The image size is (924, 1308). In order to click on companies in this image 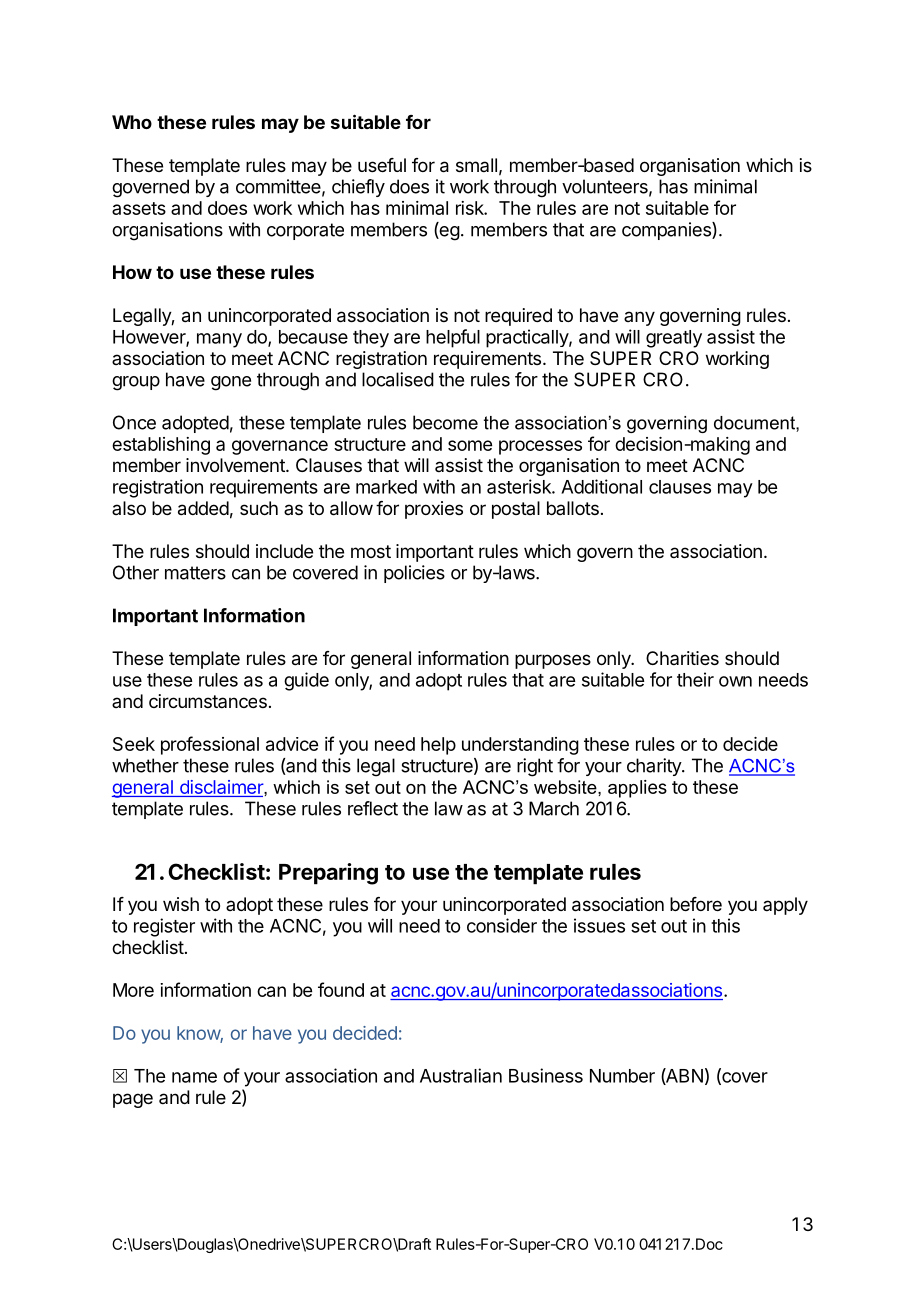, I will do `click(667, 231)`.
